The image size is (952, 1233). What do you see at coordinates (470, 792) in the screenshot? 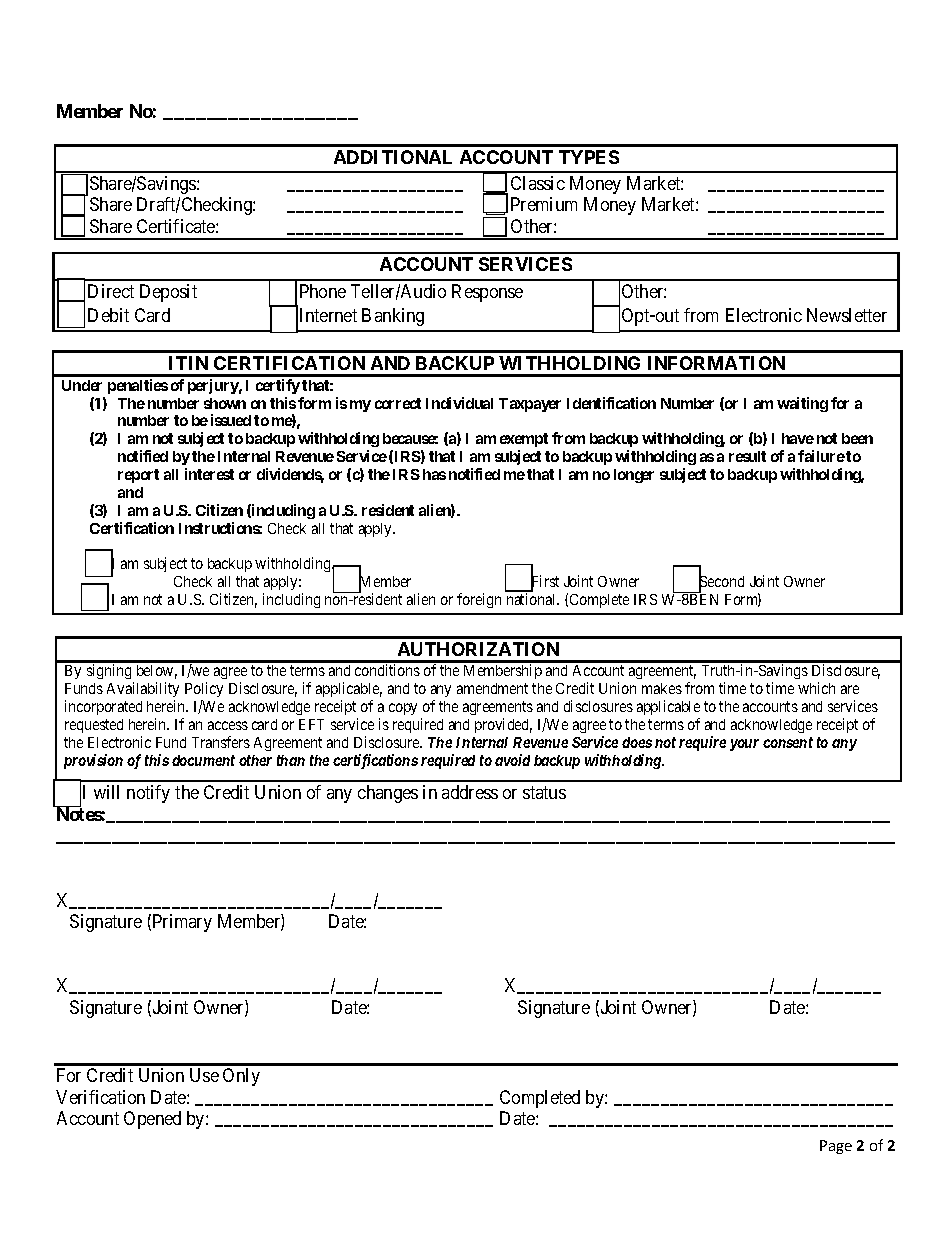
I see `address` at bounding box center [470, 792].
